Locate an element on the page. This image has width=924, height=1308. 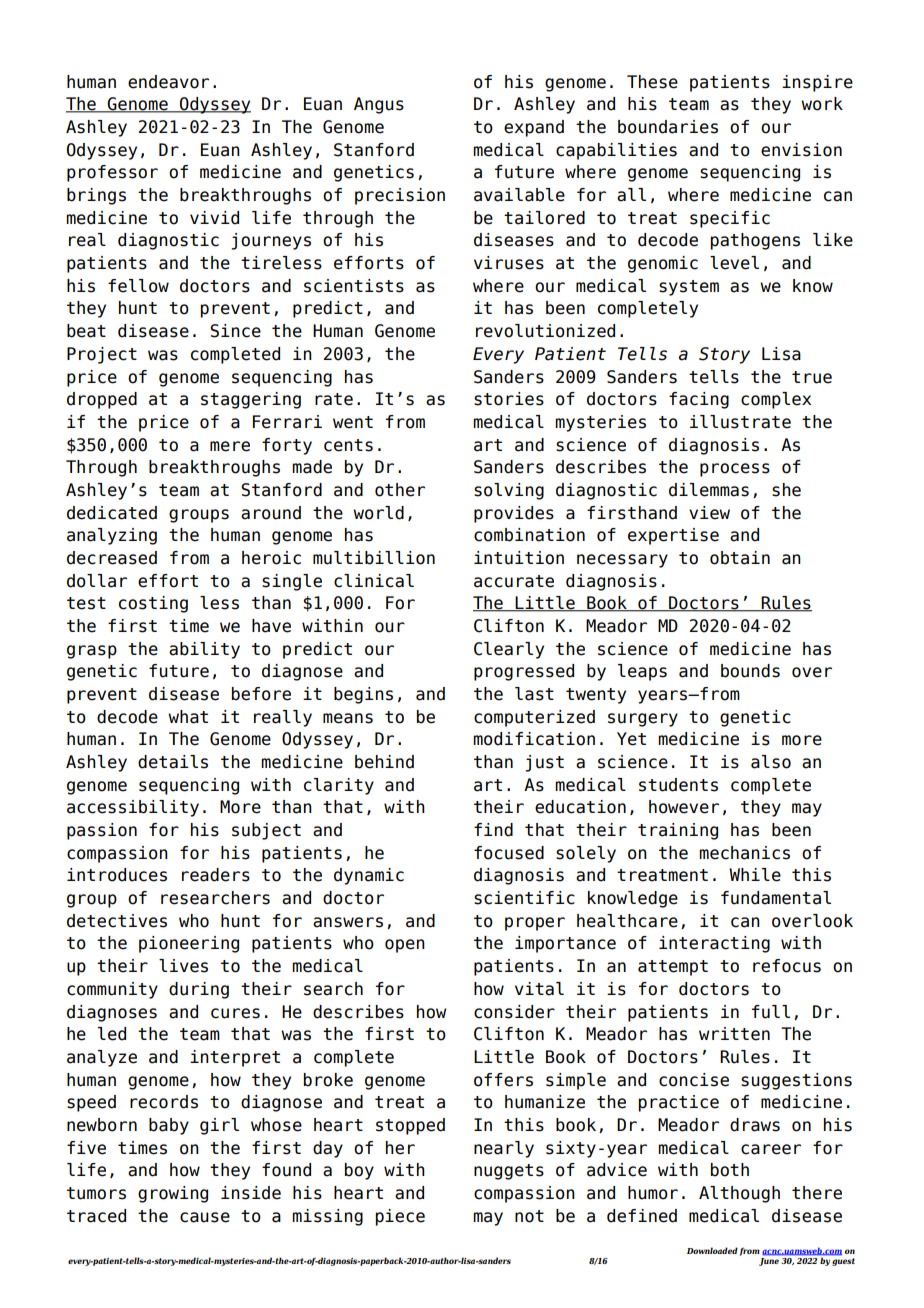
expand is located at coordinates (534, 128).
